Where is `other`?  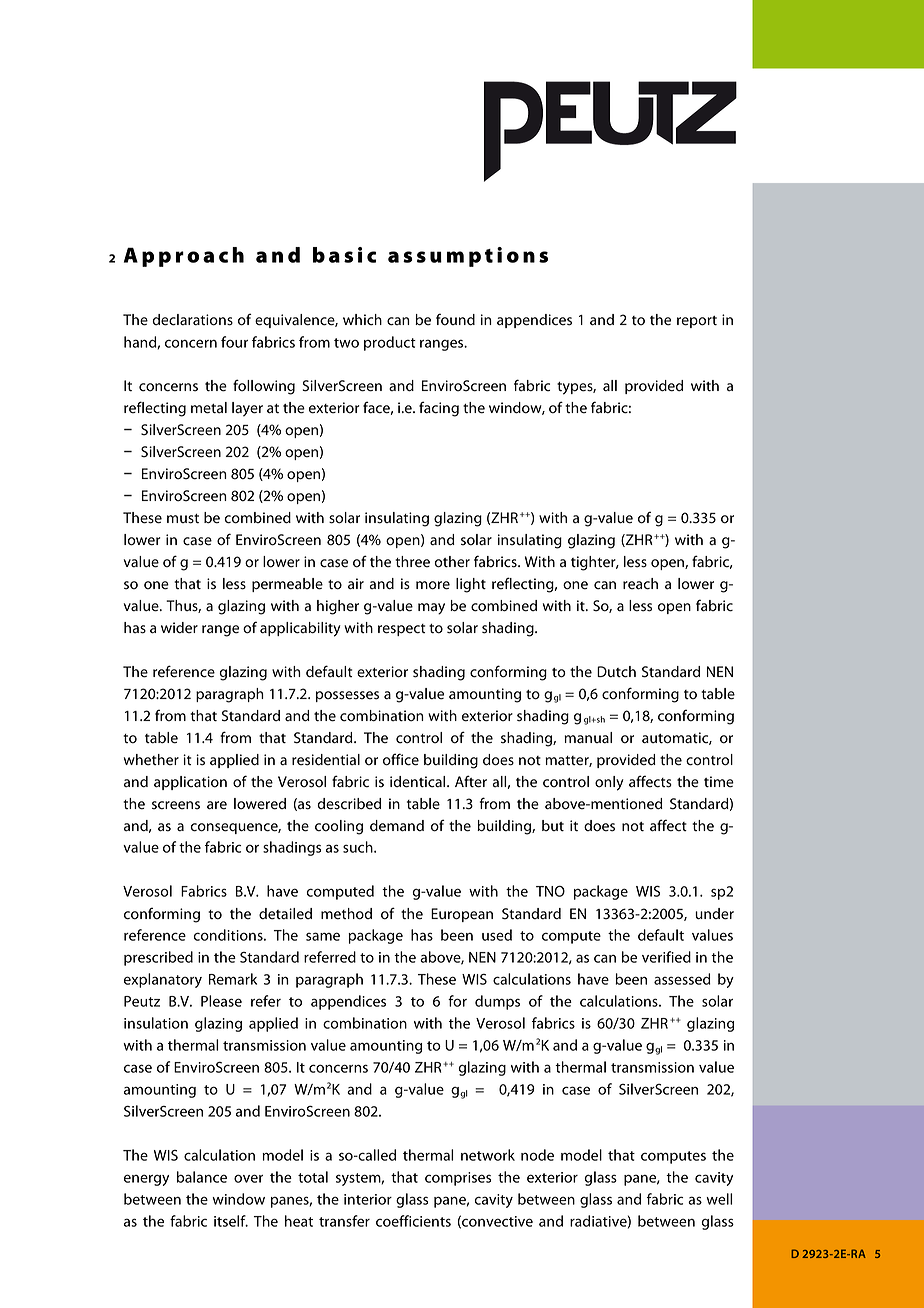 other is located at coordinates (452, 562).
